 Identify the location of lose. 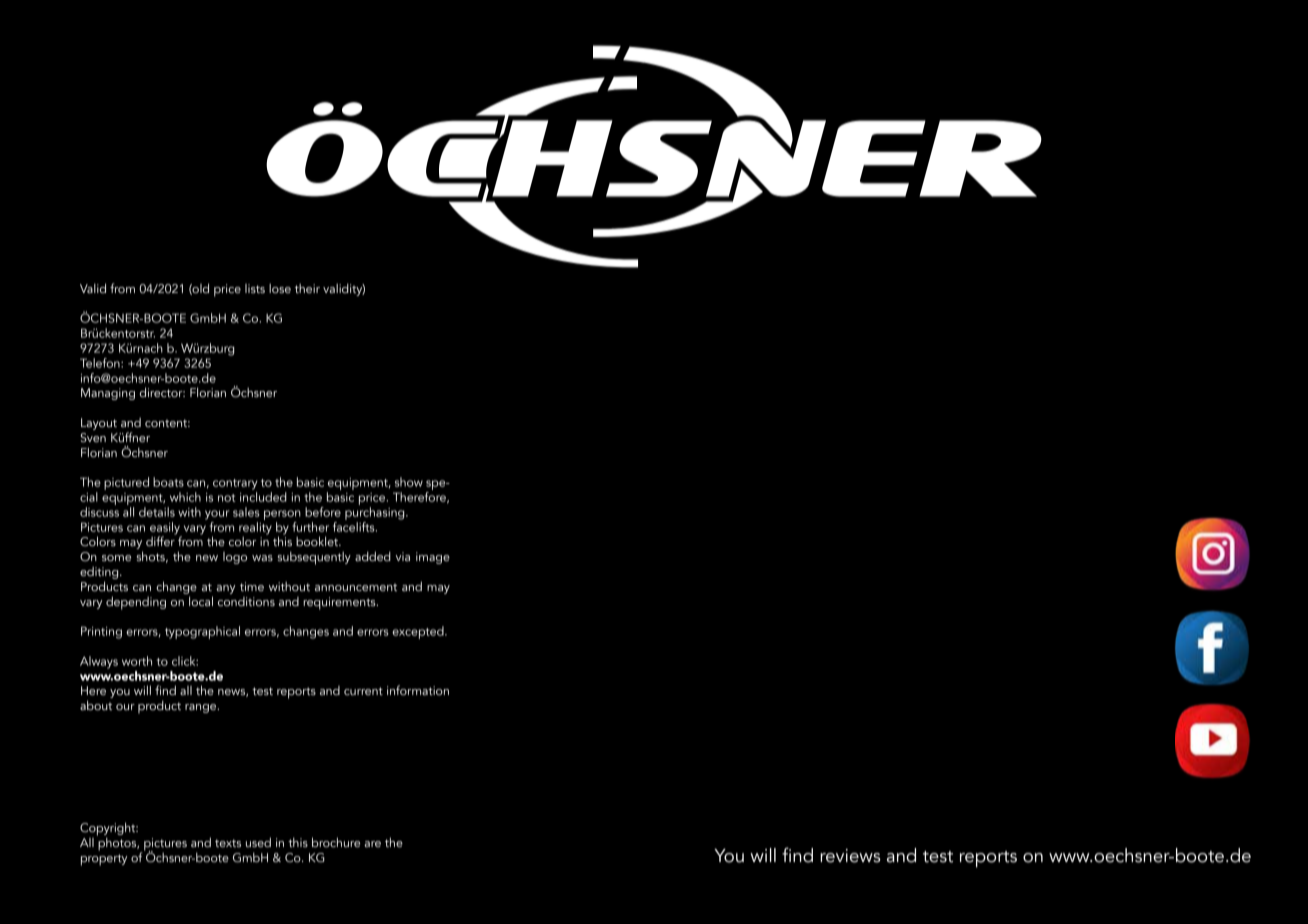
(280, 288).
